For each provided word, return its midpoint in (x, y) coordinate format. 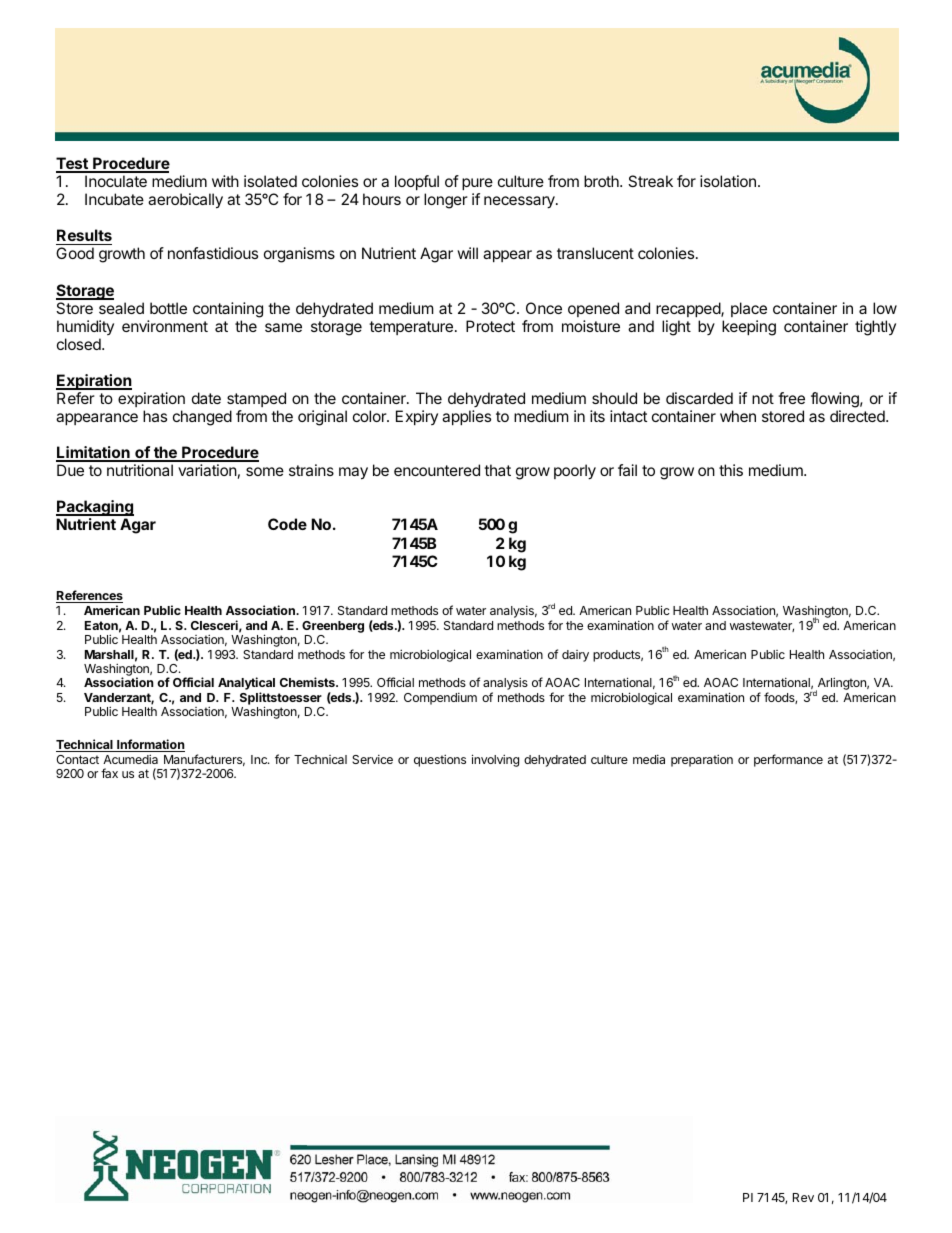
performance (788, 760)
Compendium (440, 699)
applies (466, 417)
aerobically (185, 201)
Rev (803, 1197)
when (738, 416)
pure (477, 184)
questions (440, 760)
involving (495, 760)
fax (109, 773)
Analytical (246, 685)
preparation (702, 760)
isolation (728, 181)
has (155, 416)
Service (372, 759)
